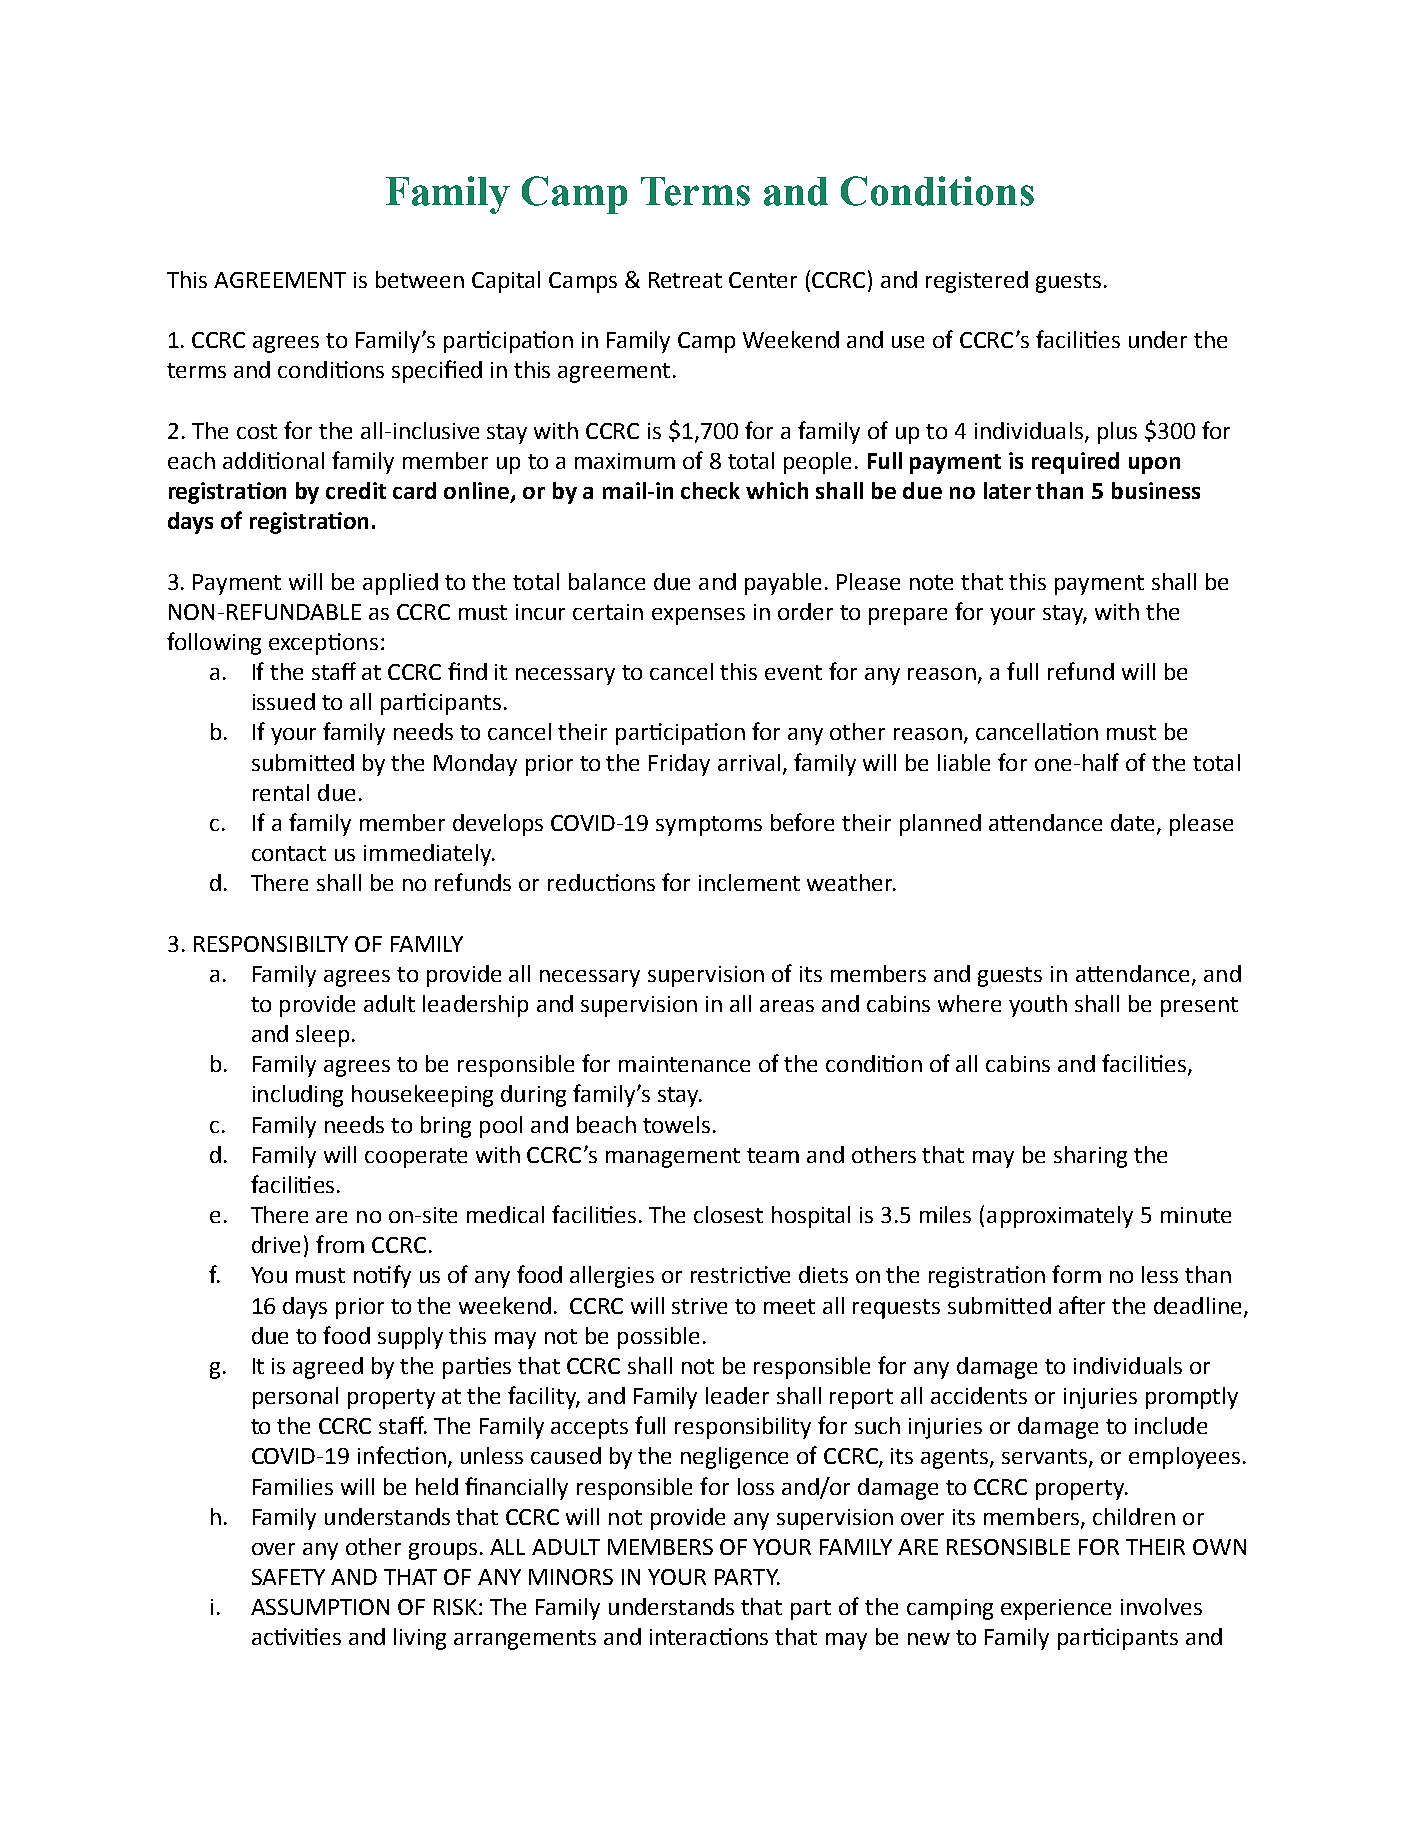 The height and width of the screenshot is (1838, 1420). I want to click on areas, so click(787, 1006).
